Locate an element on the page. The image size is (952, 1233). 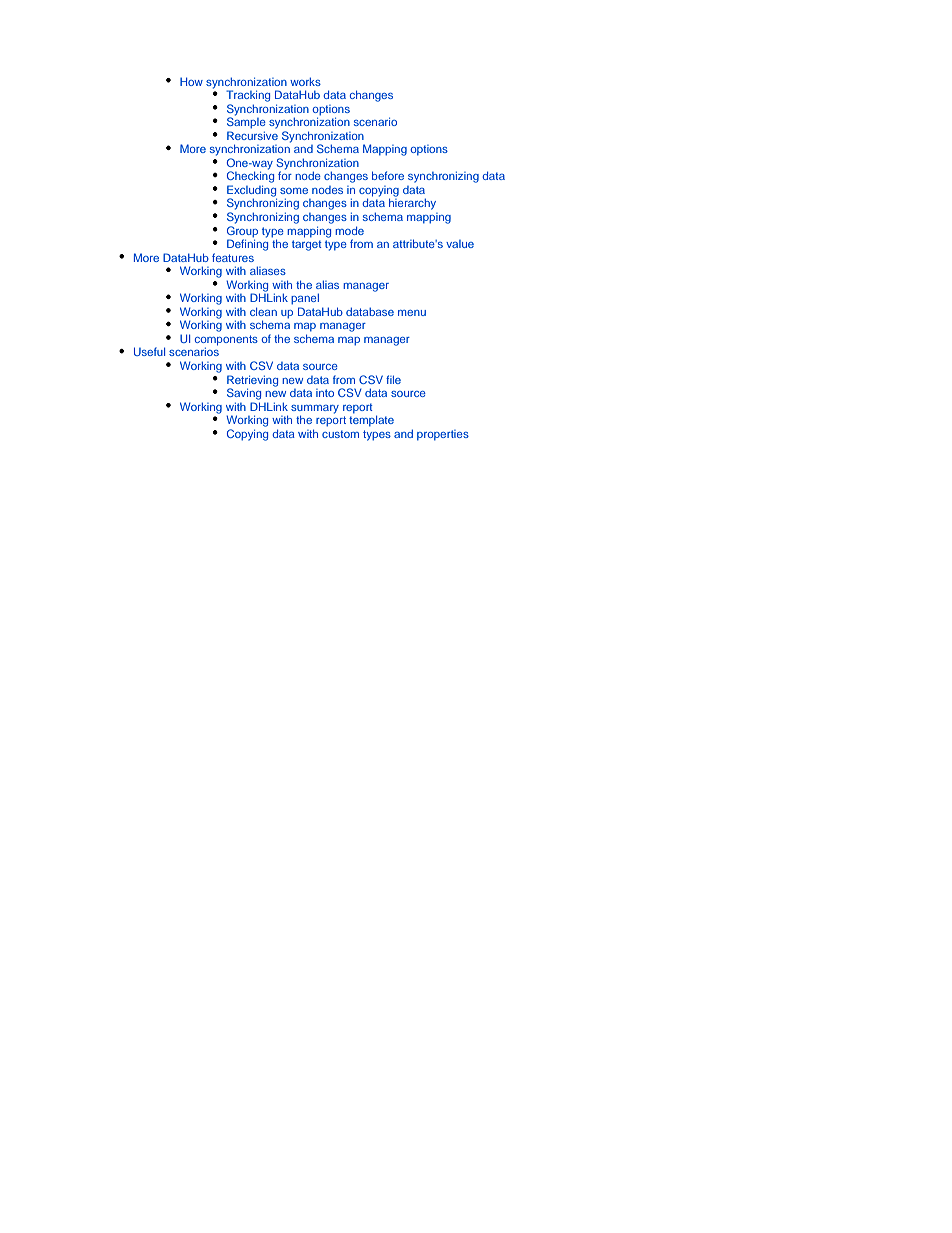
Excluding is located at coordinates (252, 192).
